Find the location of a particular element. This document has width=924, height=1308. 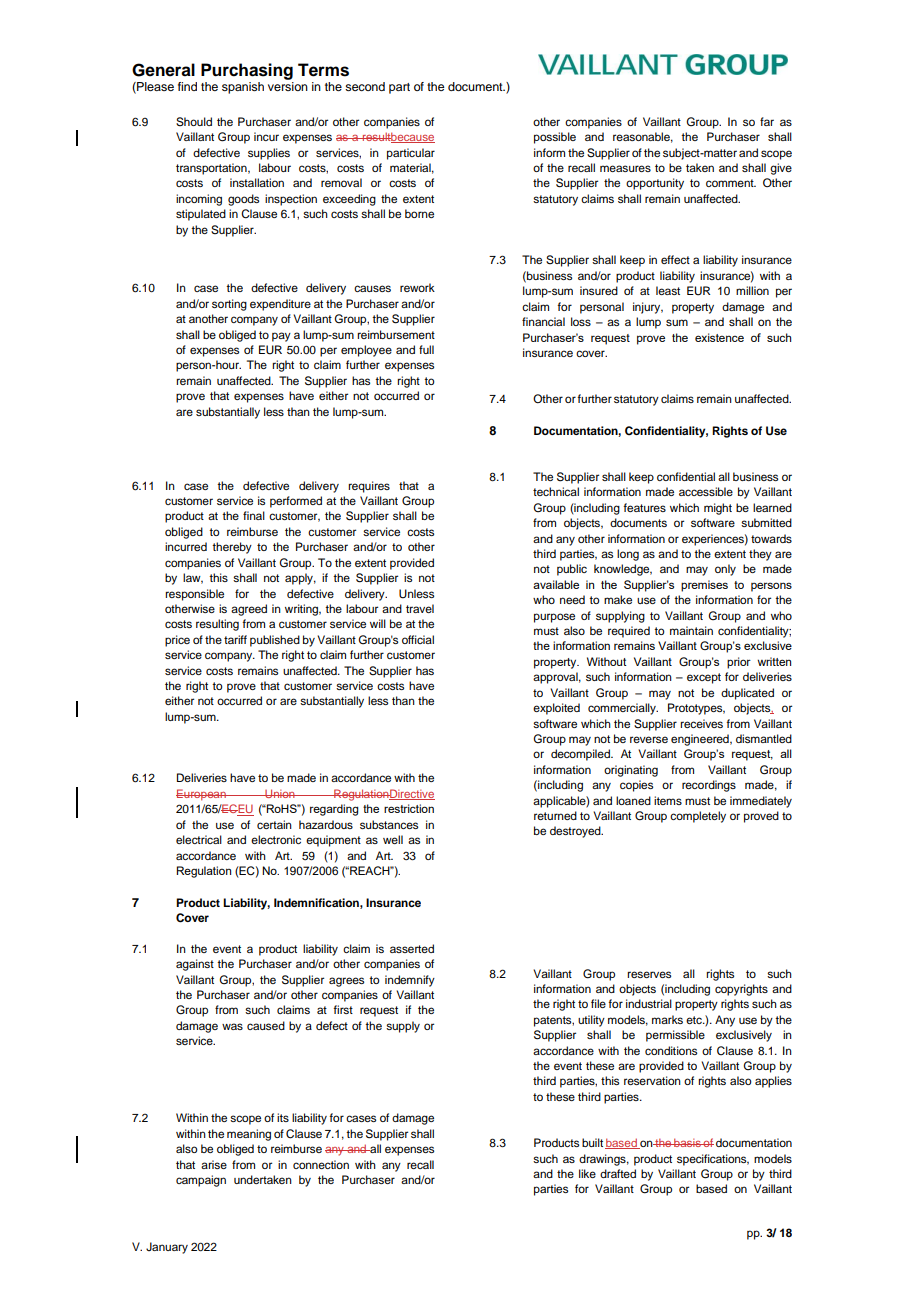

except is located at coordinates (704, 678).
